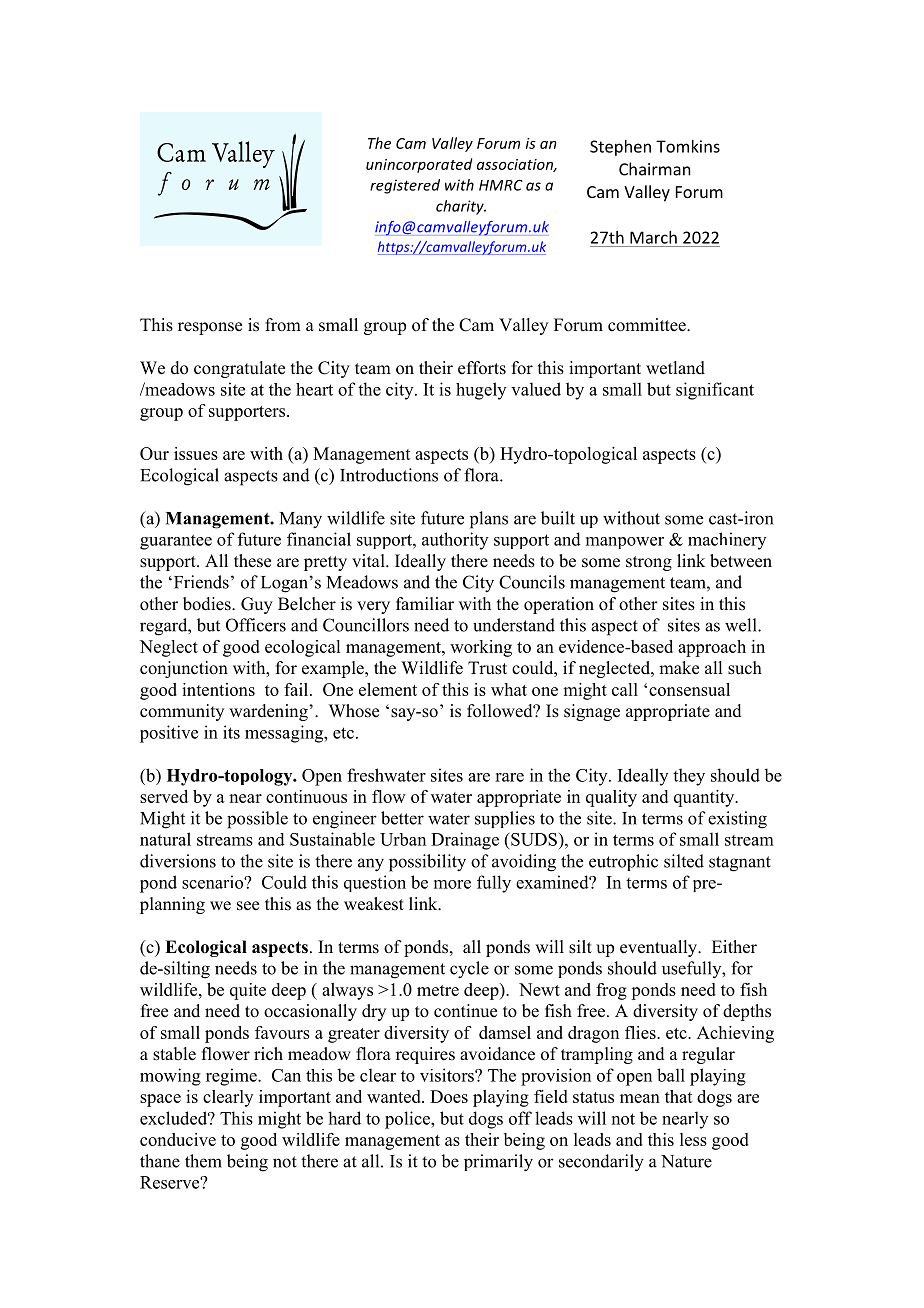 The width and height of the screenshot is (924, 1308). What do you see at coordinates (218, 689) in the screenshot?
I see `intentions` at bounding box center [218, 689].
